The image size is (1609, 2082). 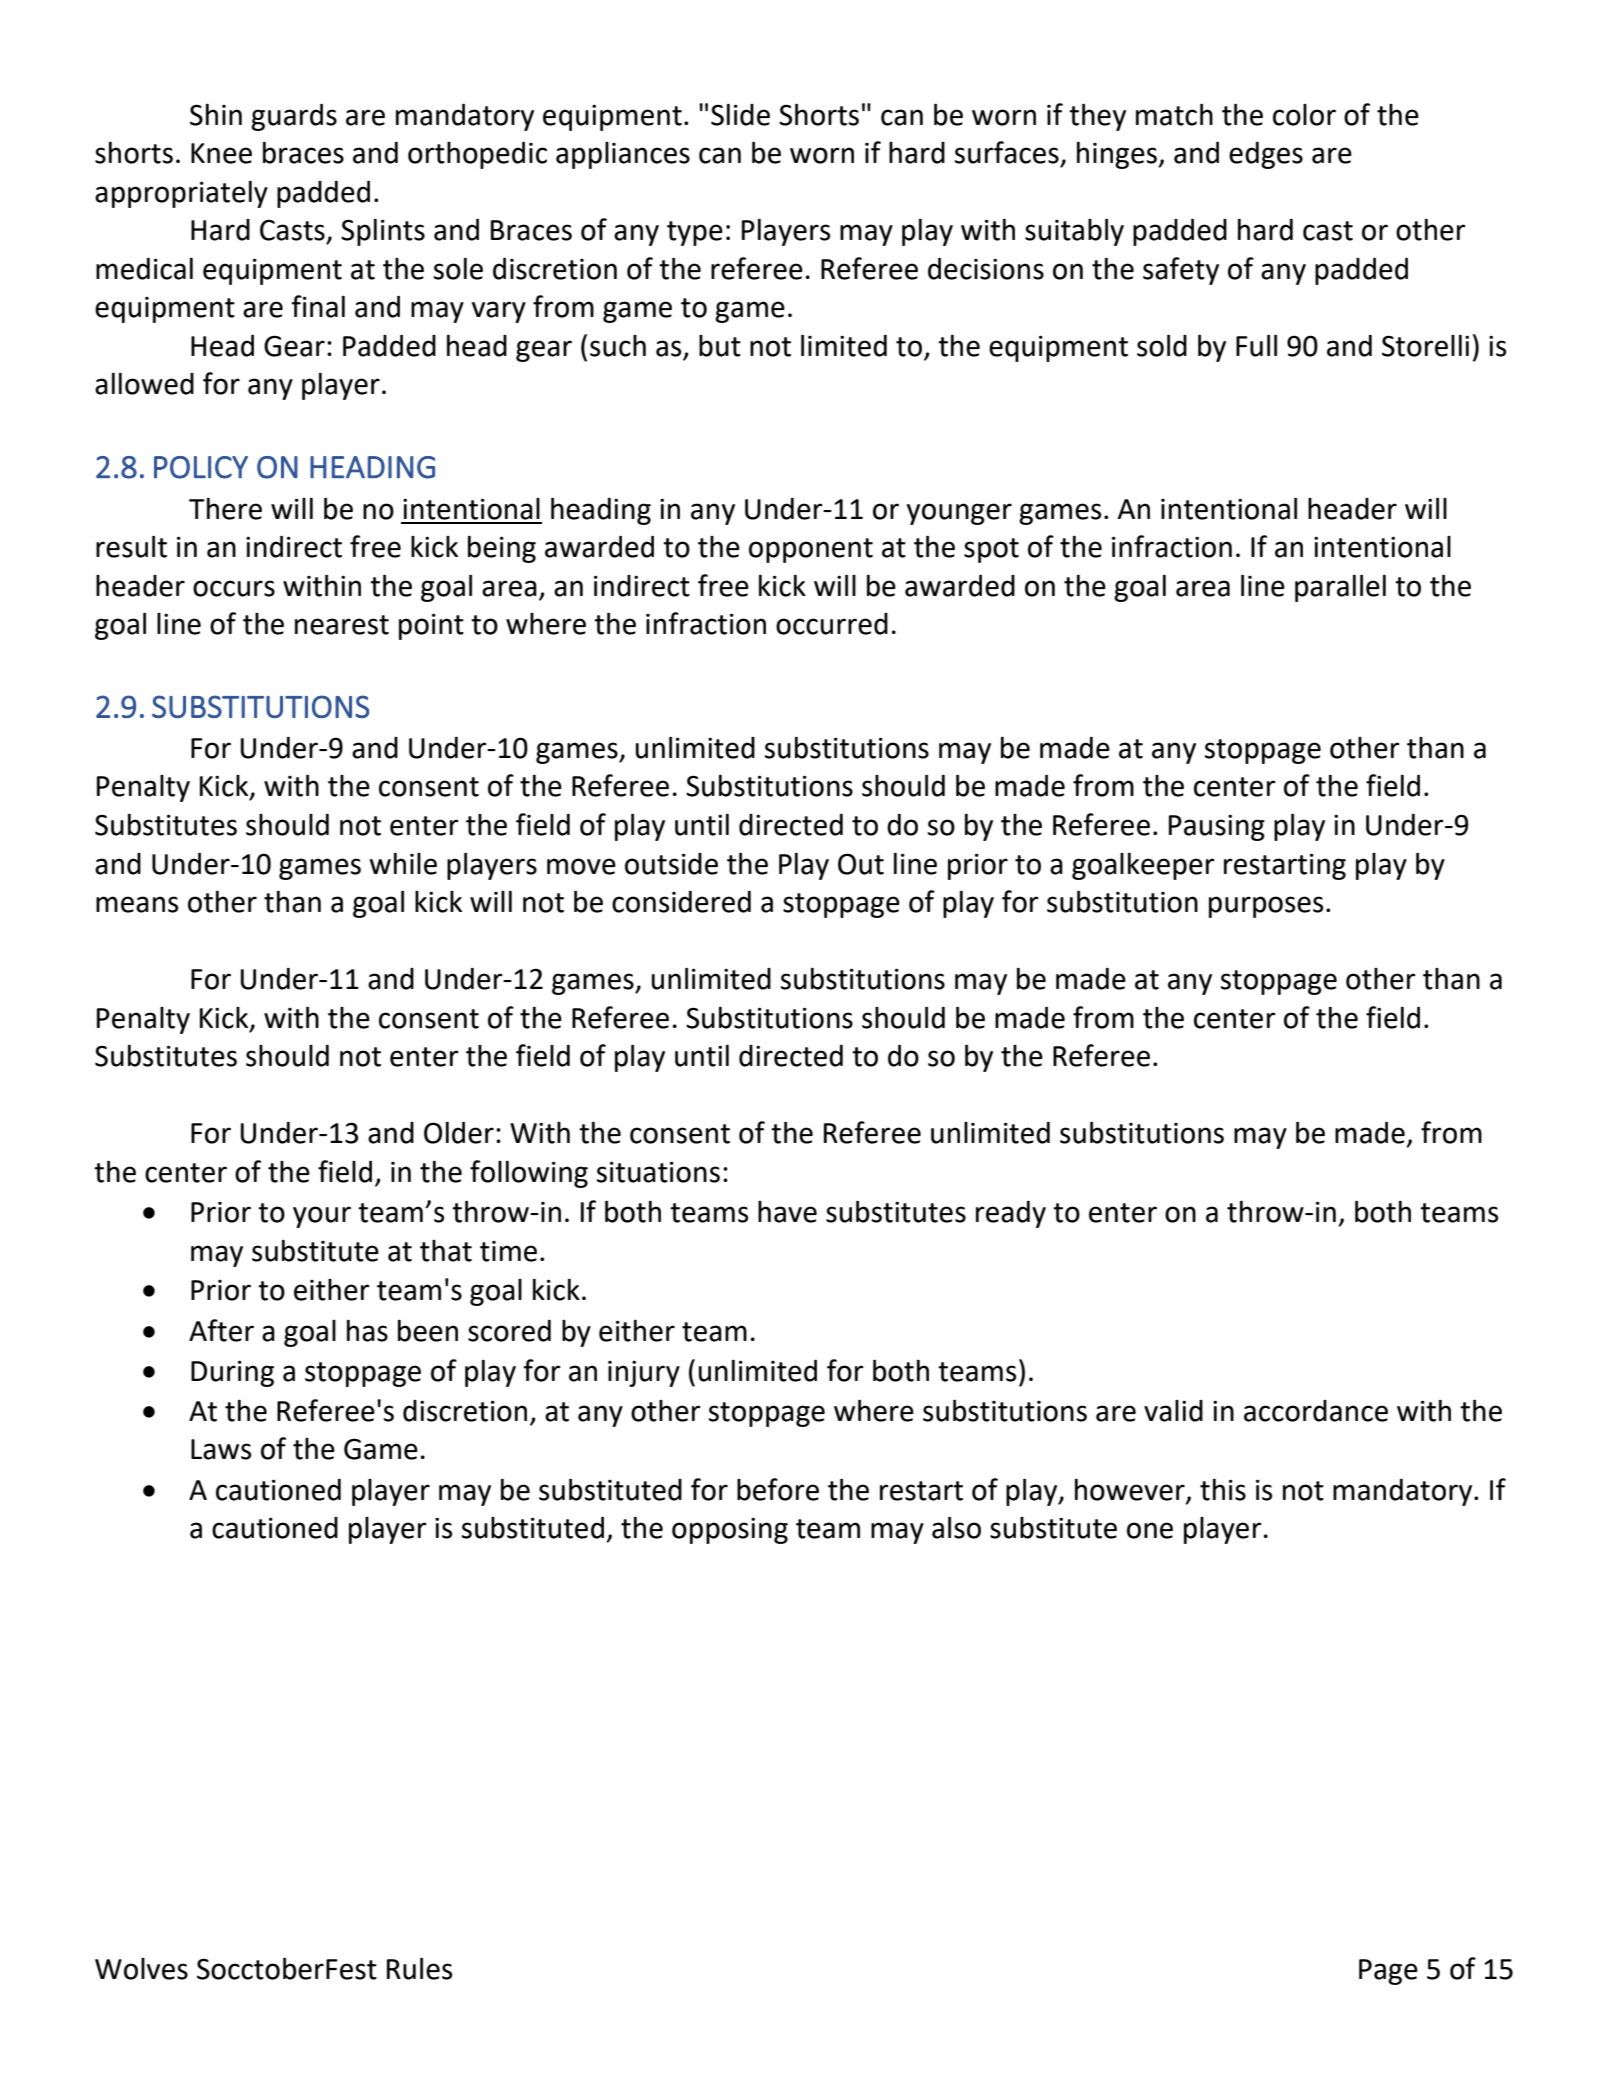 What do you see at coordinates (1266, 155) in the document?
I see `edges` at bounding box center [1266, 155].
